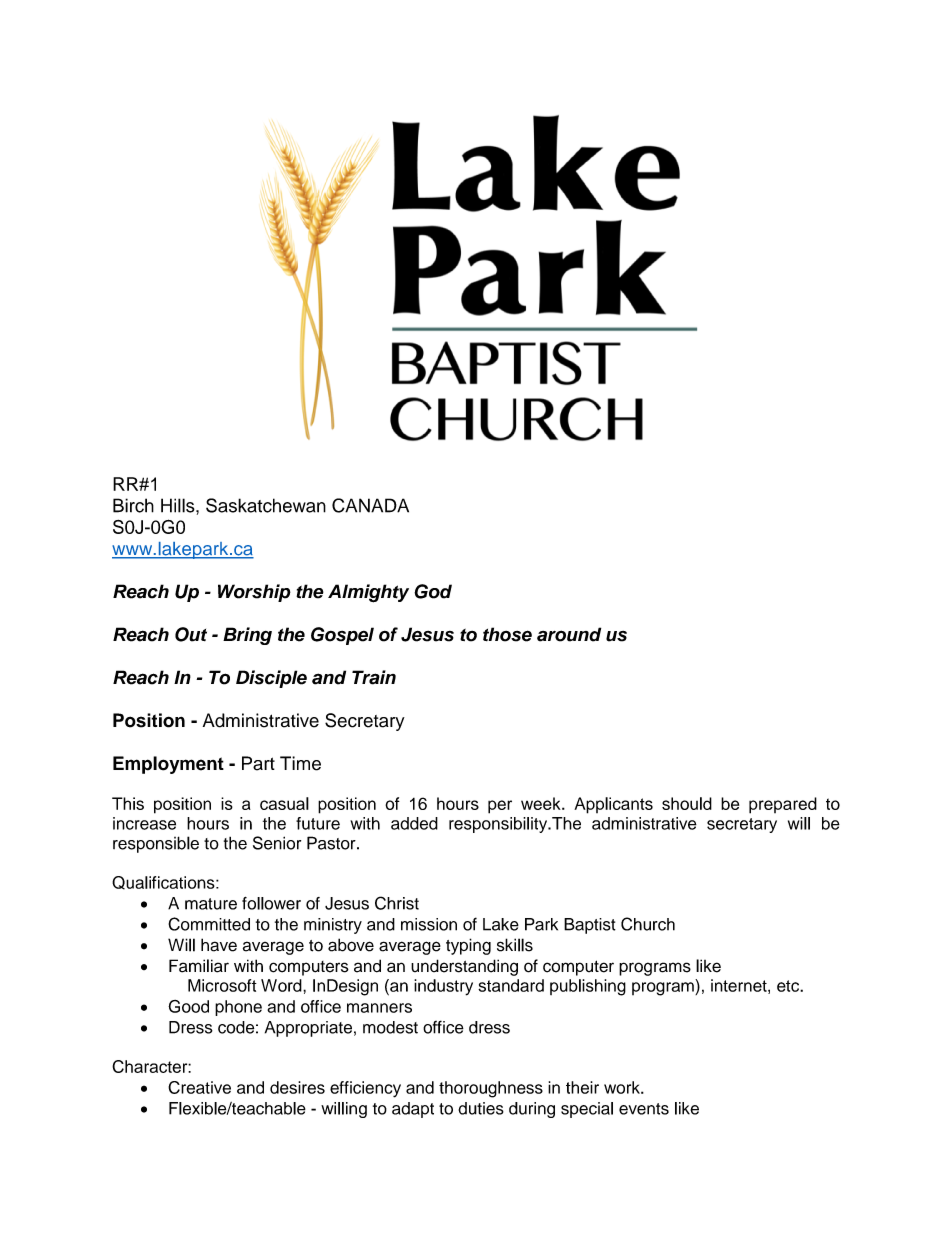  What do you see at coordinates (429, 924) in the document?
I see `mission` at bounding box center [429, 924].
